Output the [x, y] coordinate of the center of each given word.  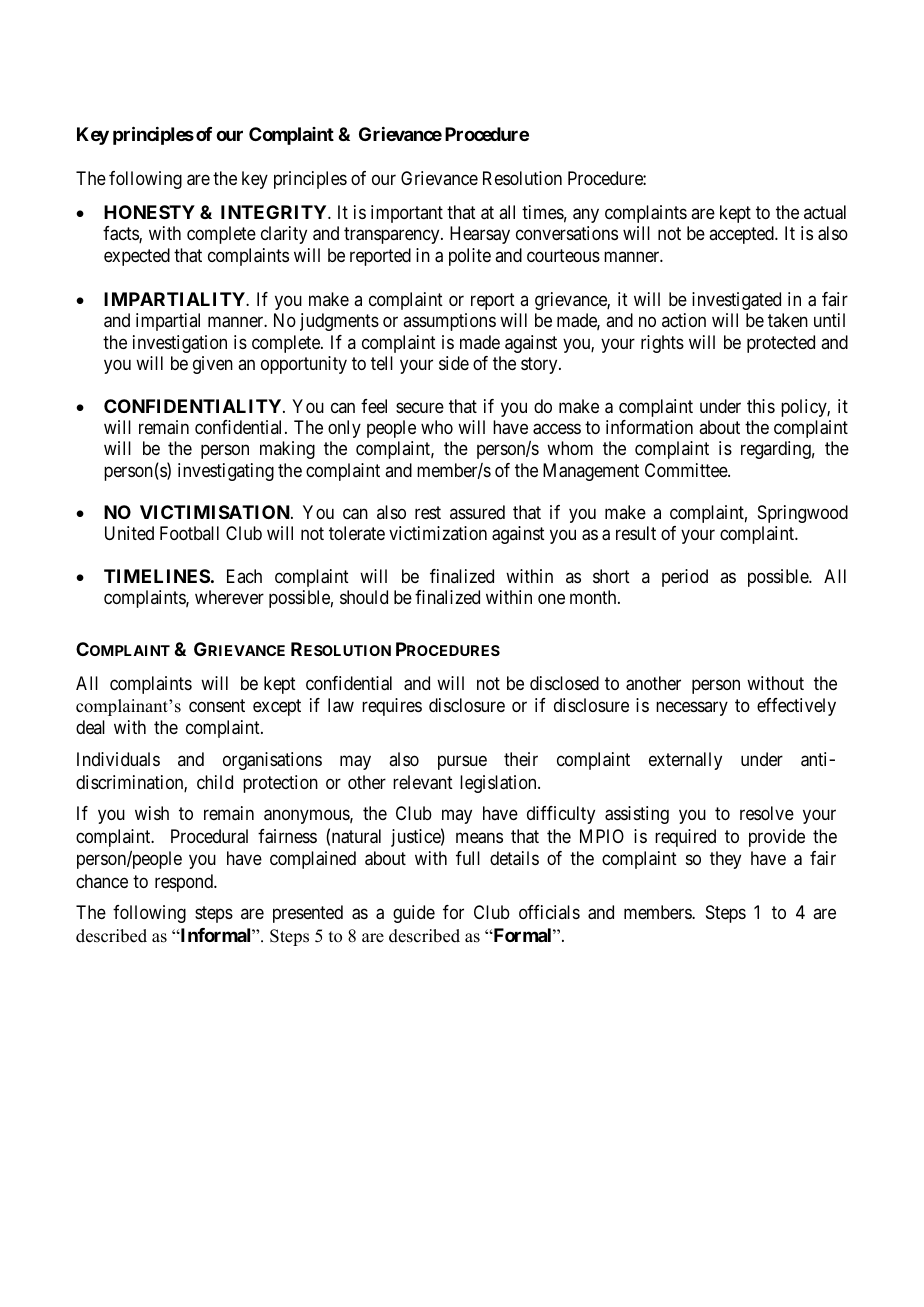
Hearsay [480, 235]
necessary [692, 709]
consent [217, 705]
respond [185, 883]
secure [420, 407]
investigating [226, 472]
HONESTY [149, 212]
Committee [687, 470]
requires [392, 707]
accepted [742, 235]
